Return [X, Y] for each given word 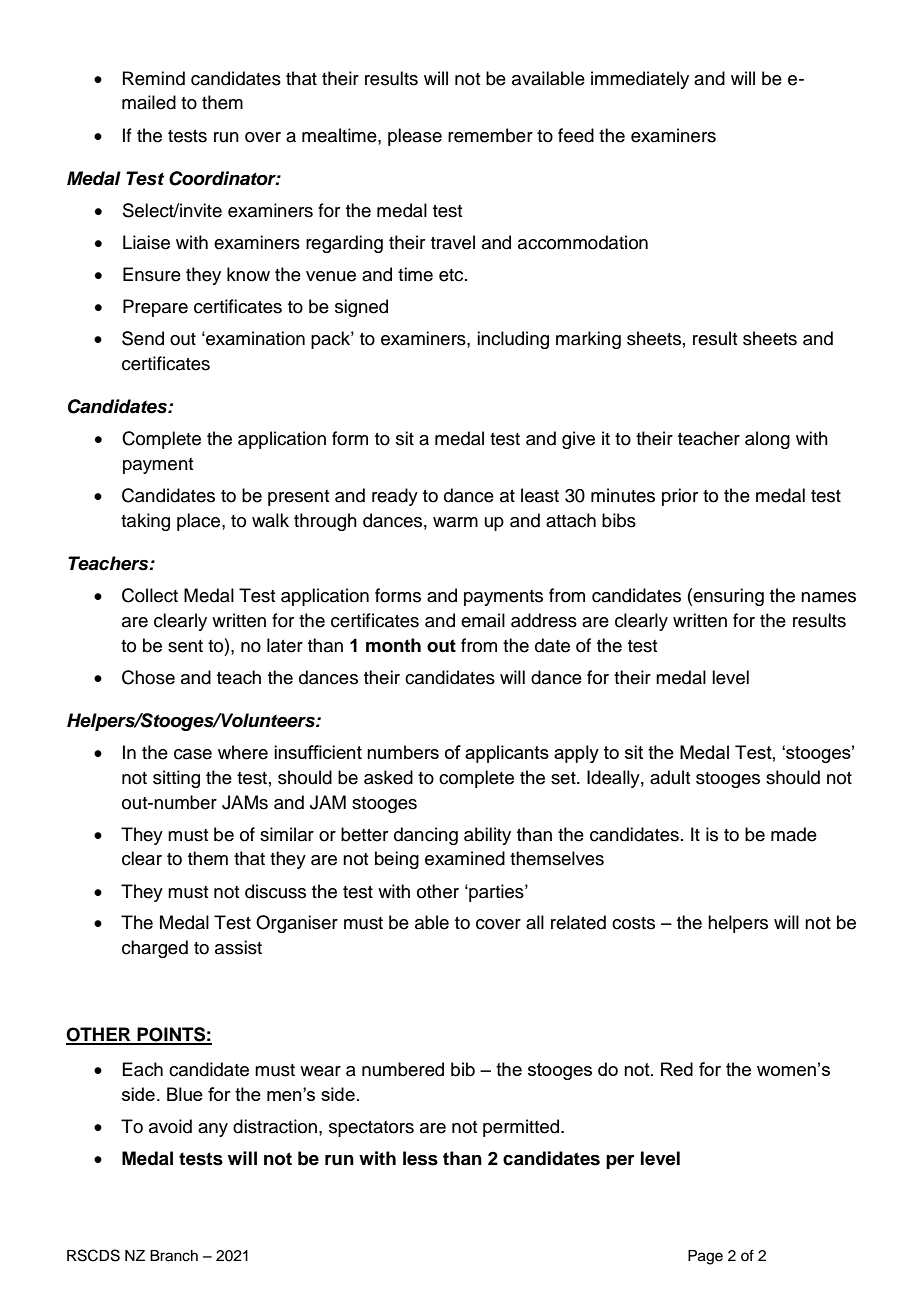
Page [705, 1257]
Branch [174, 1256]
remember [490, 135]
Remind [154, 78]
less [420, 1158]
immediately [640, 80]
